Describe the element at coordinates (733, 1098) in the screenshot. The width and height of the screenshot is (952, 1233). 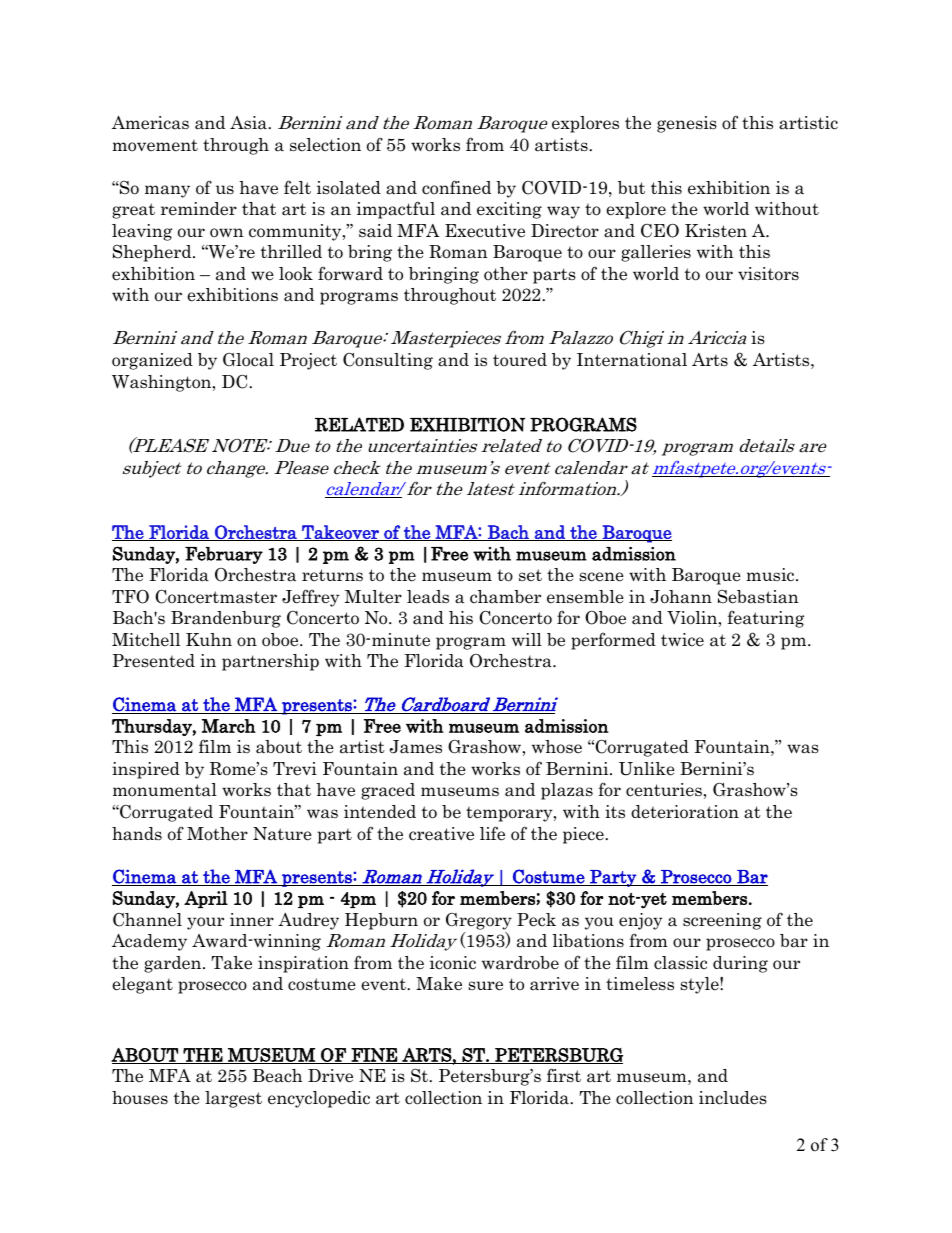
I see `includes` at that location.
